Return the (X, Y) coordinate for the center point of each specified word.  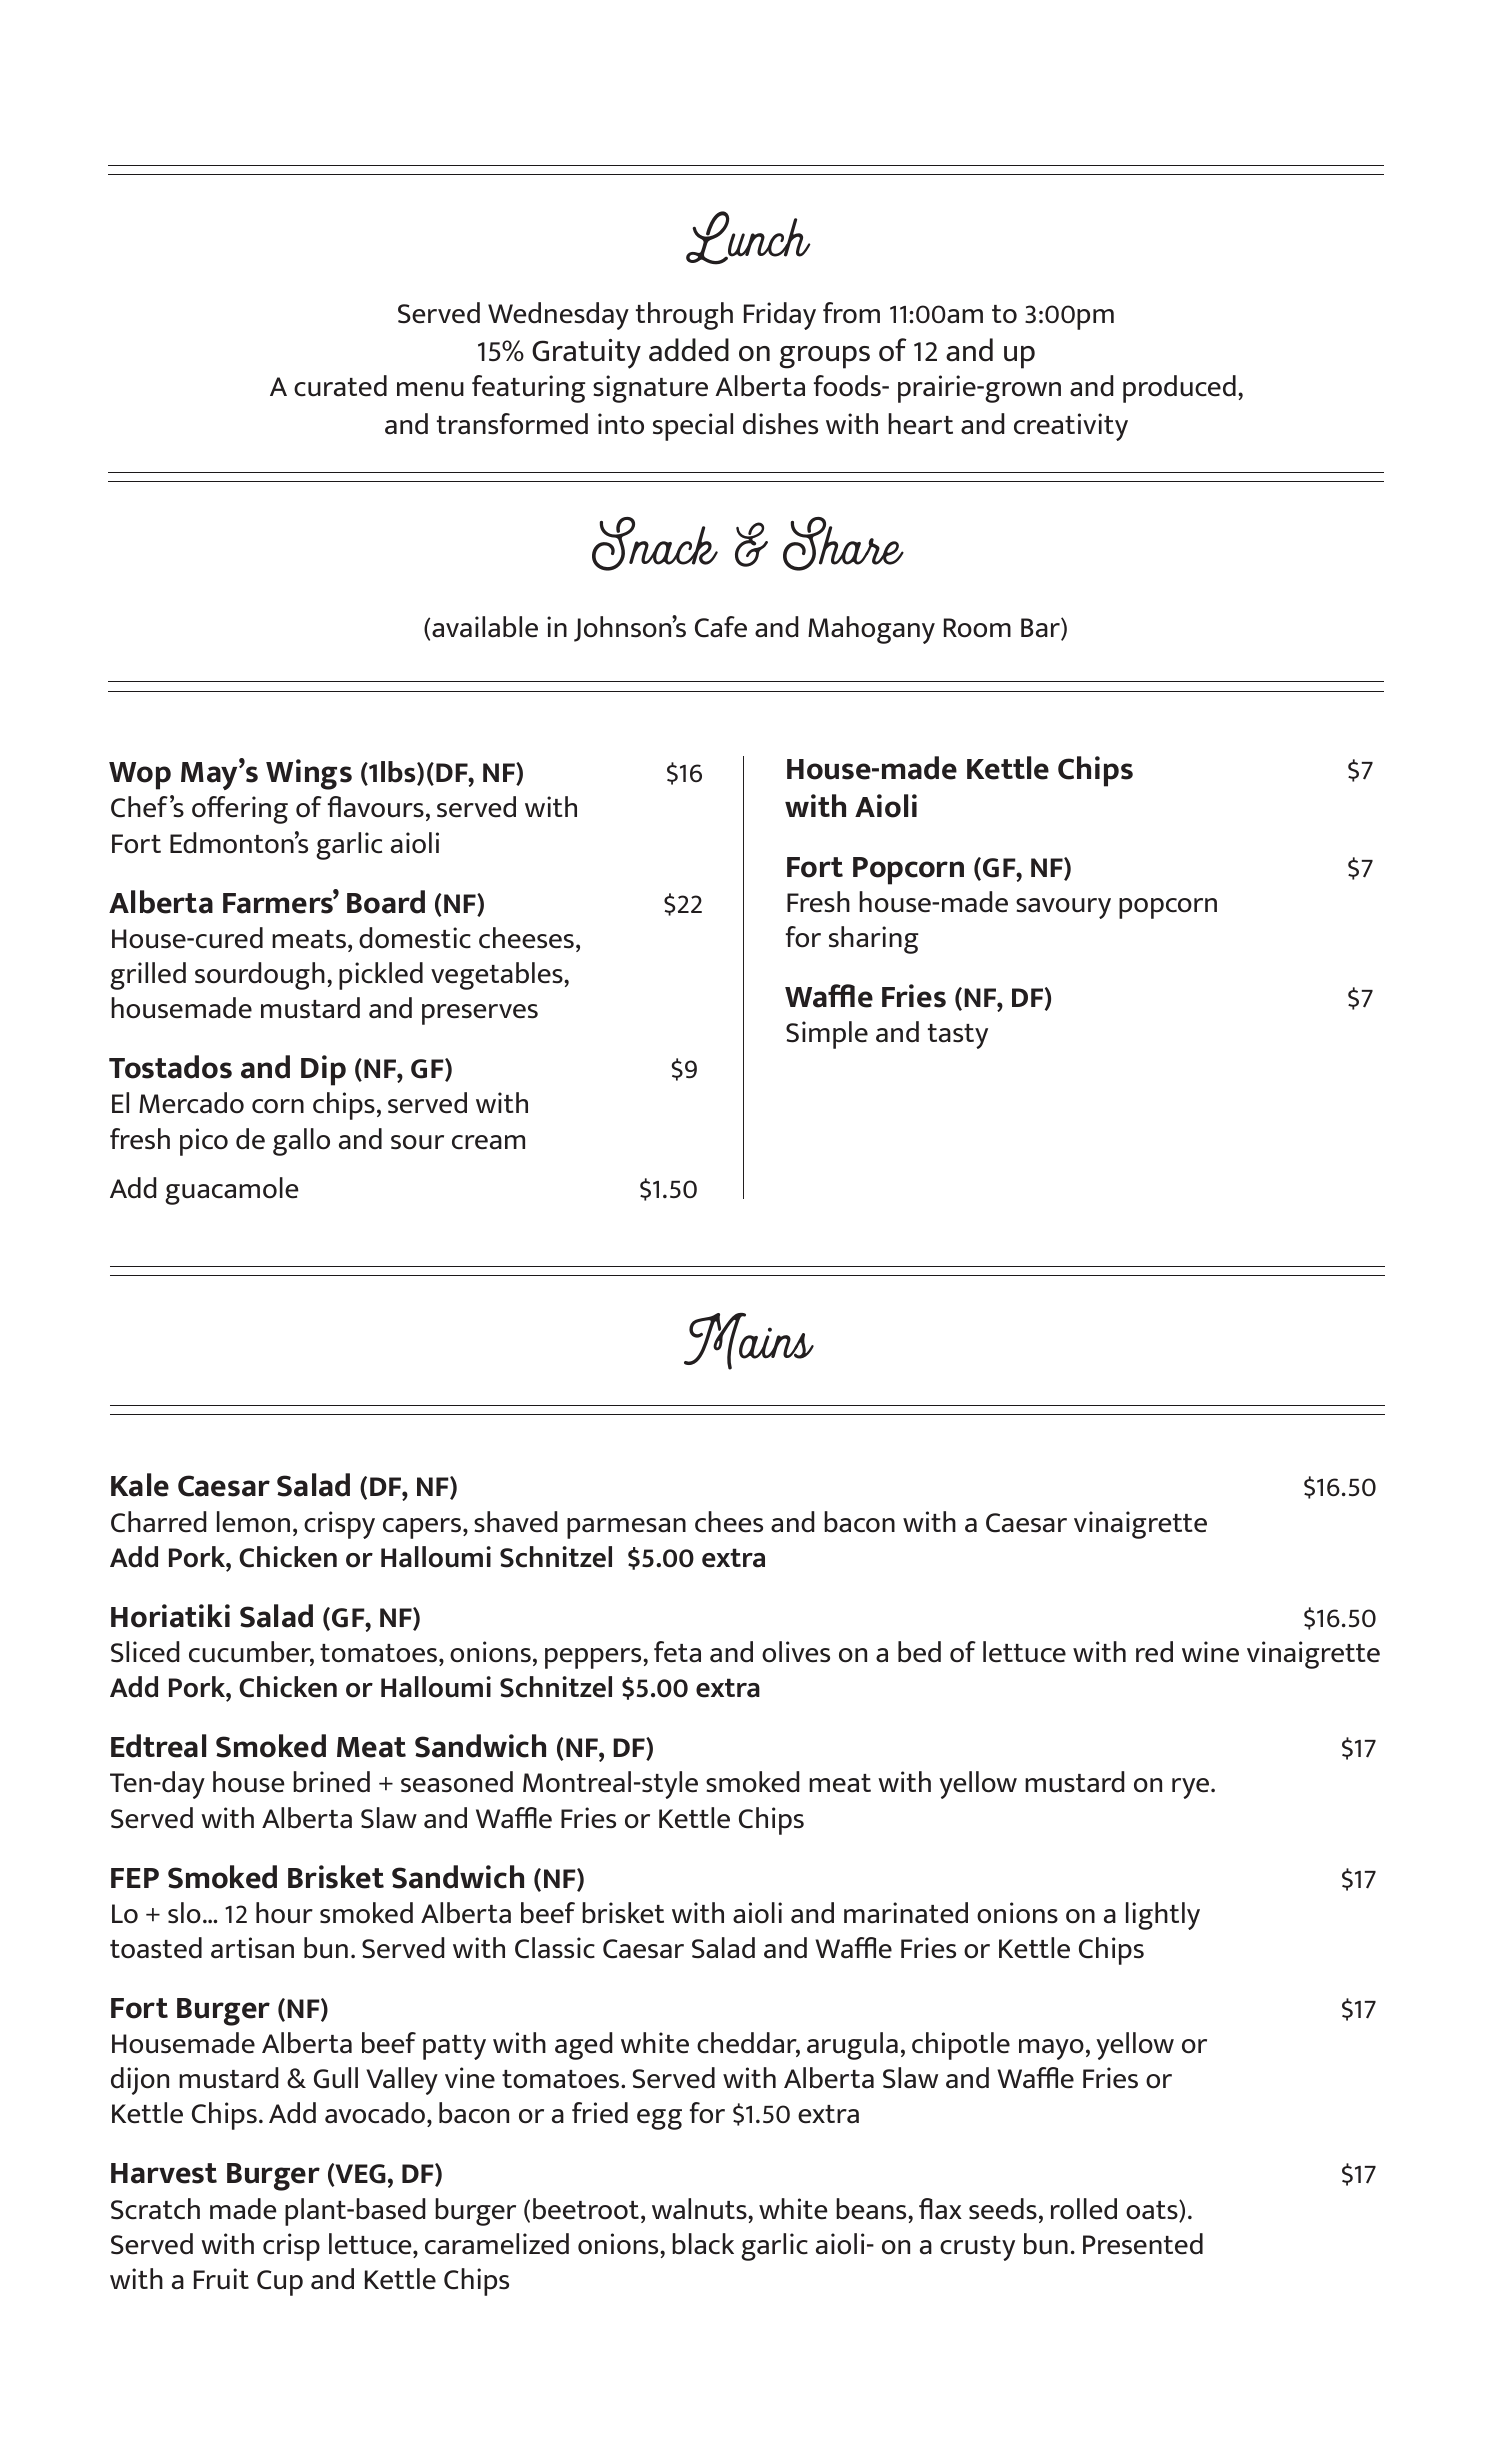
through (684, 316)
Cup (280, 2283)
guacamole (231, 1191)
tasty (958, 1036)
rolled (1084, 2209)
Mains (749, 1341)
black (703, 2244)
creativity (1071, 427)
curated (340, 386)
